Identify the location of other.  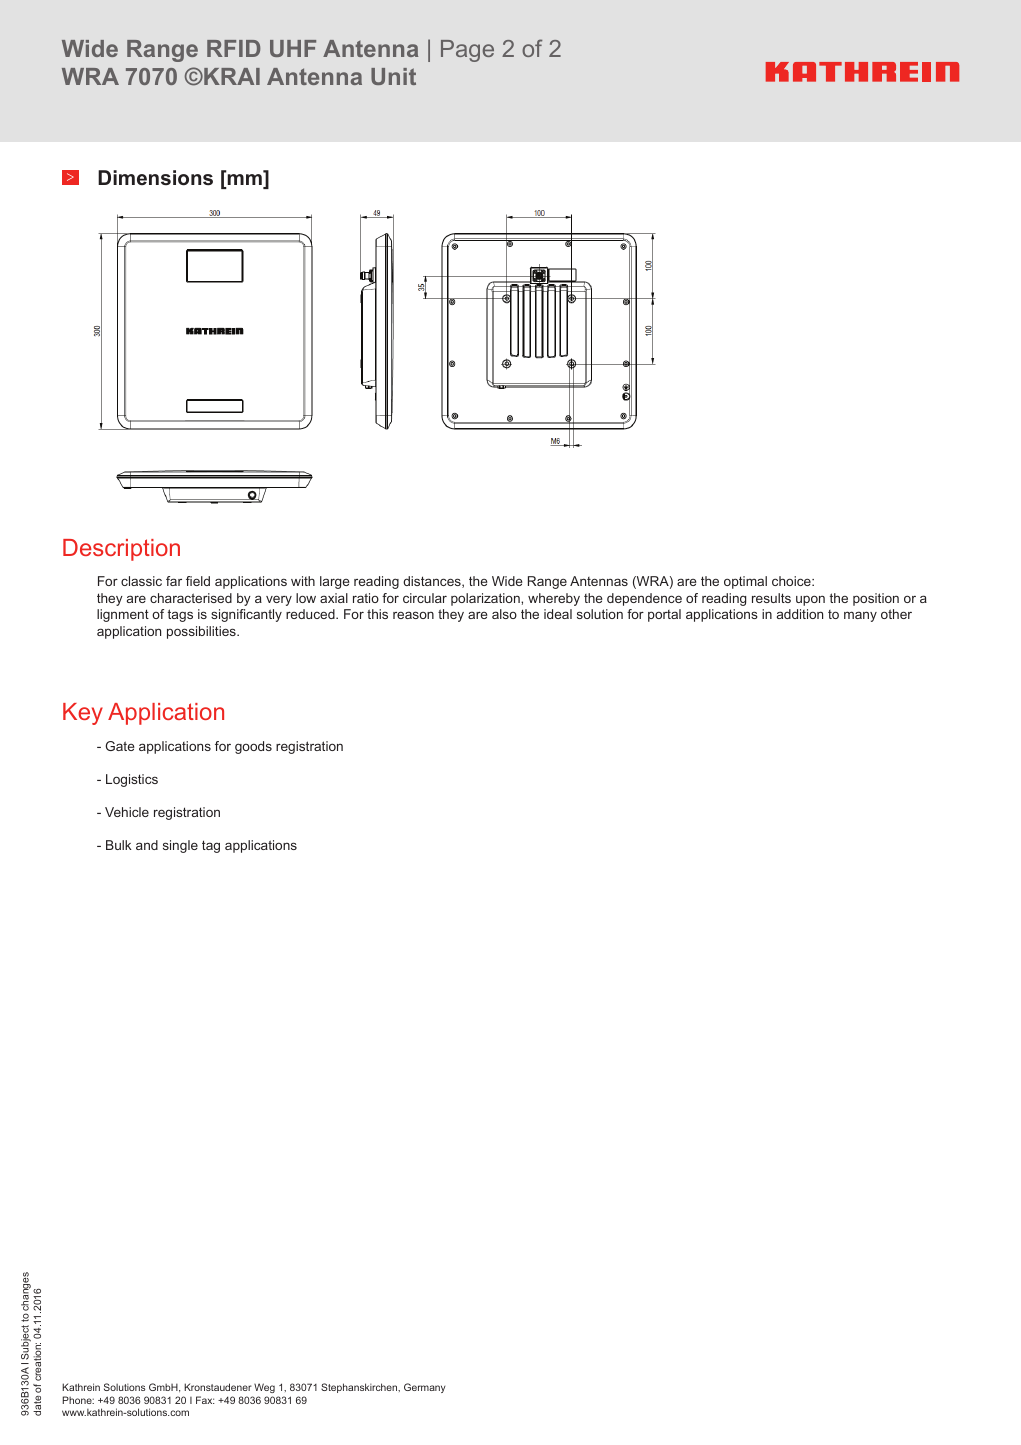
(896, 614).
